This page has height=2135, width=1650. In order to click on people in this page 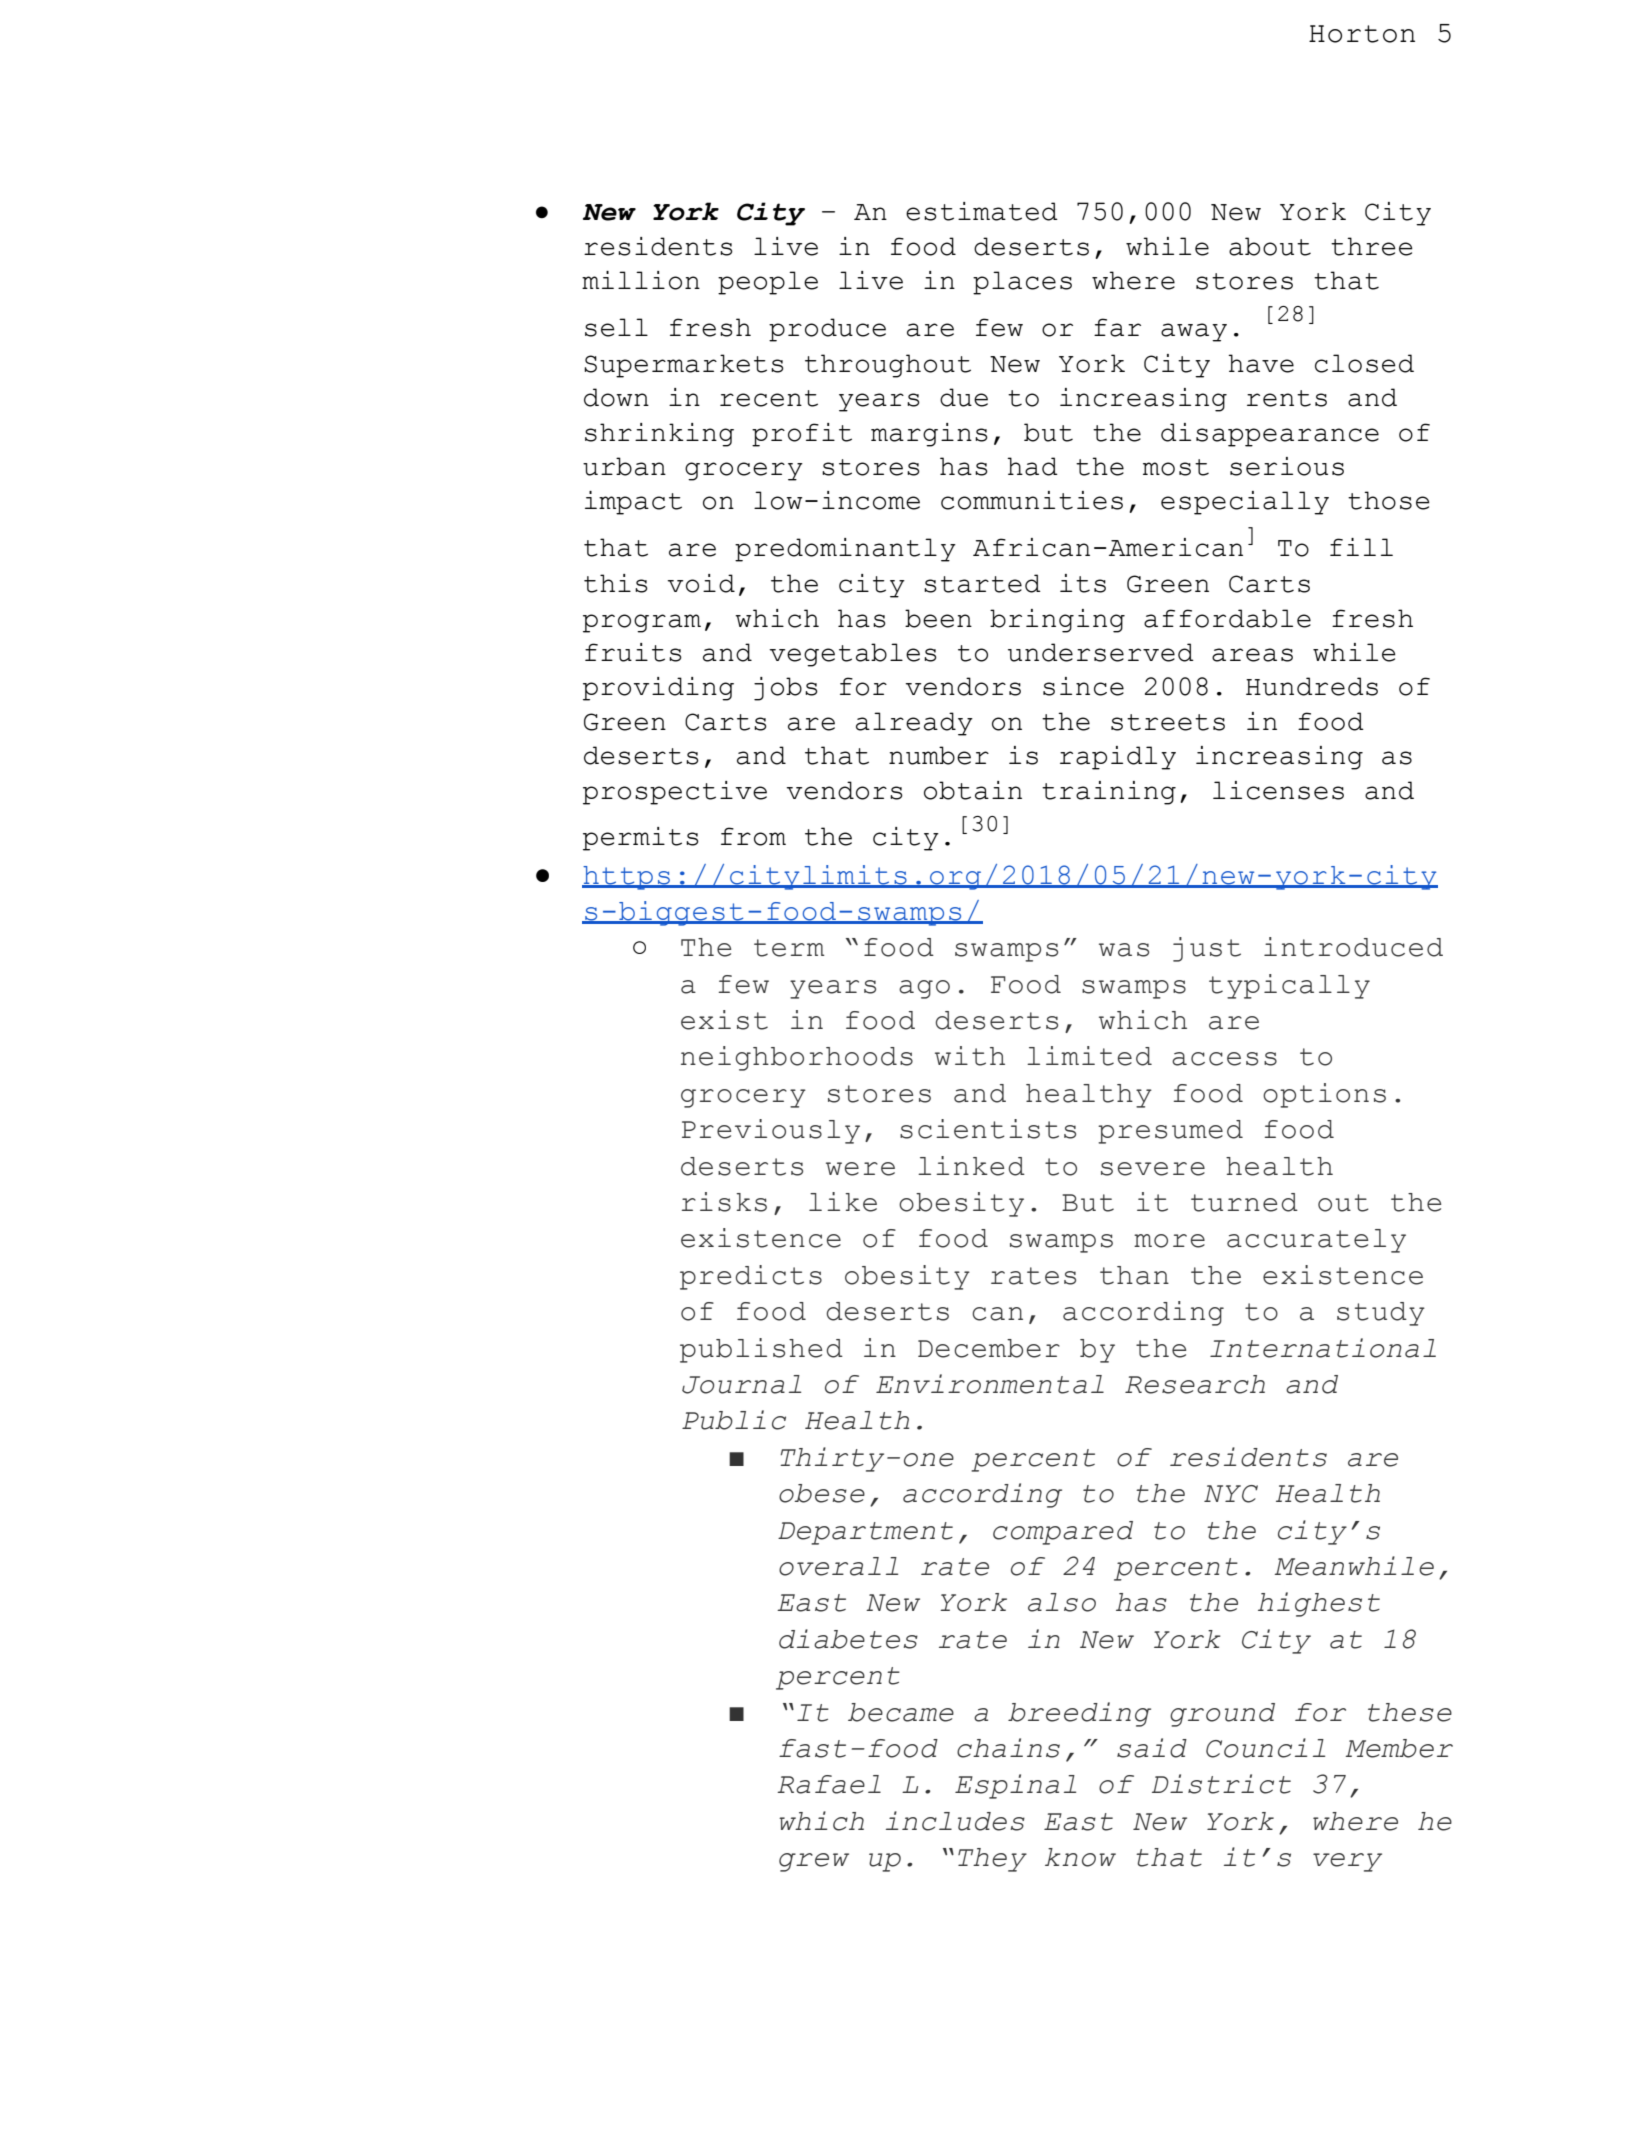, I will do `click(768, 283)`.
